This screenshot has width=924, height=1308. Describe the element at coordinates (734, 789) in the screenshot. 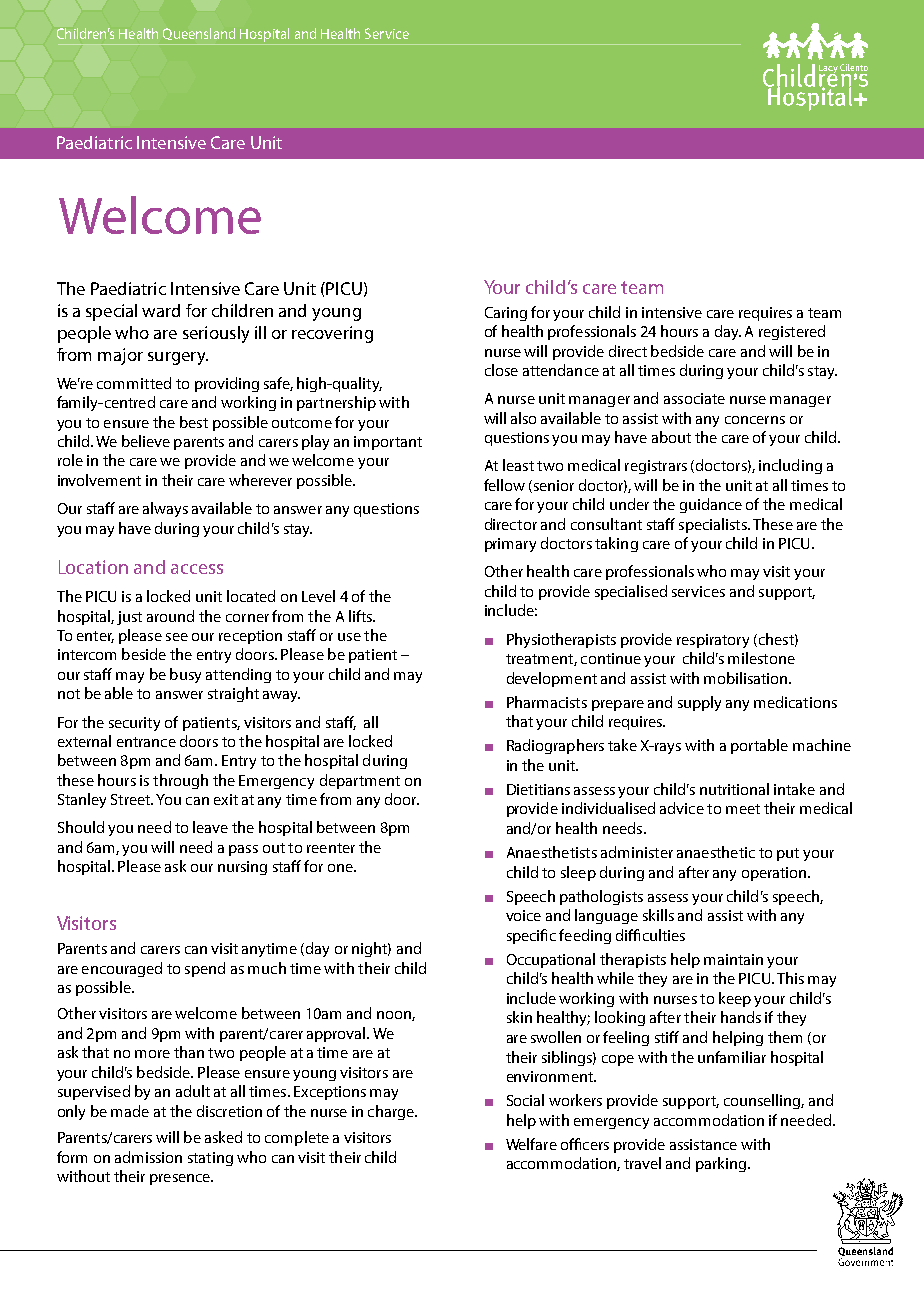

I see `nutritional` at that location.
